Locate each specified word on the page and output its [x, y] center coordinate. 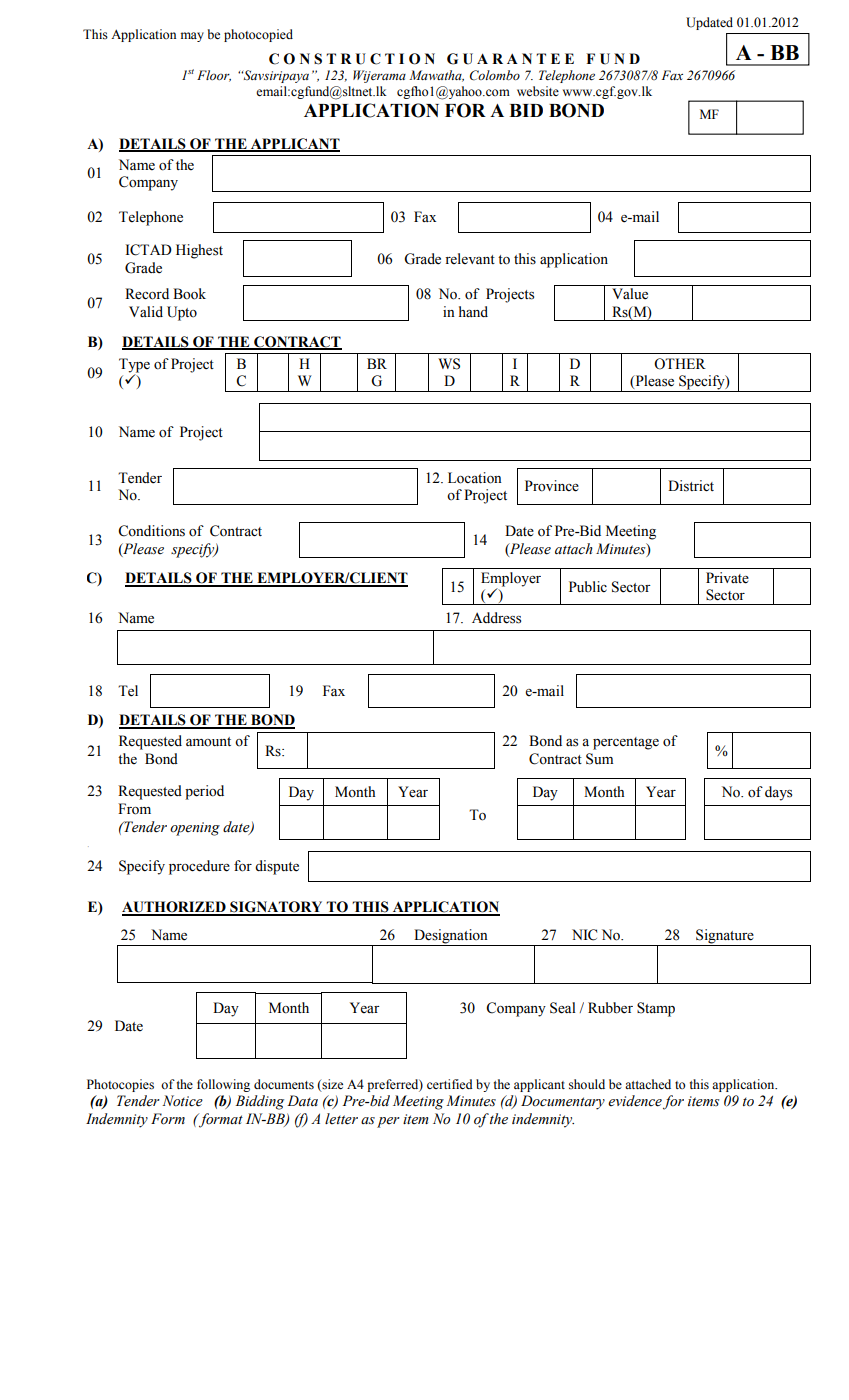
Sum [599, 759]
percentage [626, 743]
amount [208, 742]
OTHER [680, 364]
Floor [214, 76]
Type [134, 366]
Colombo [495, 75]
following [223, 1085]
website [538, 91]
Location [475, 478]
